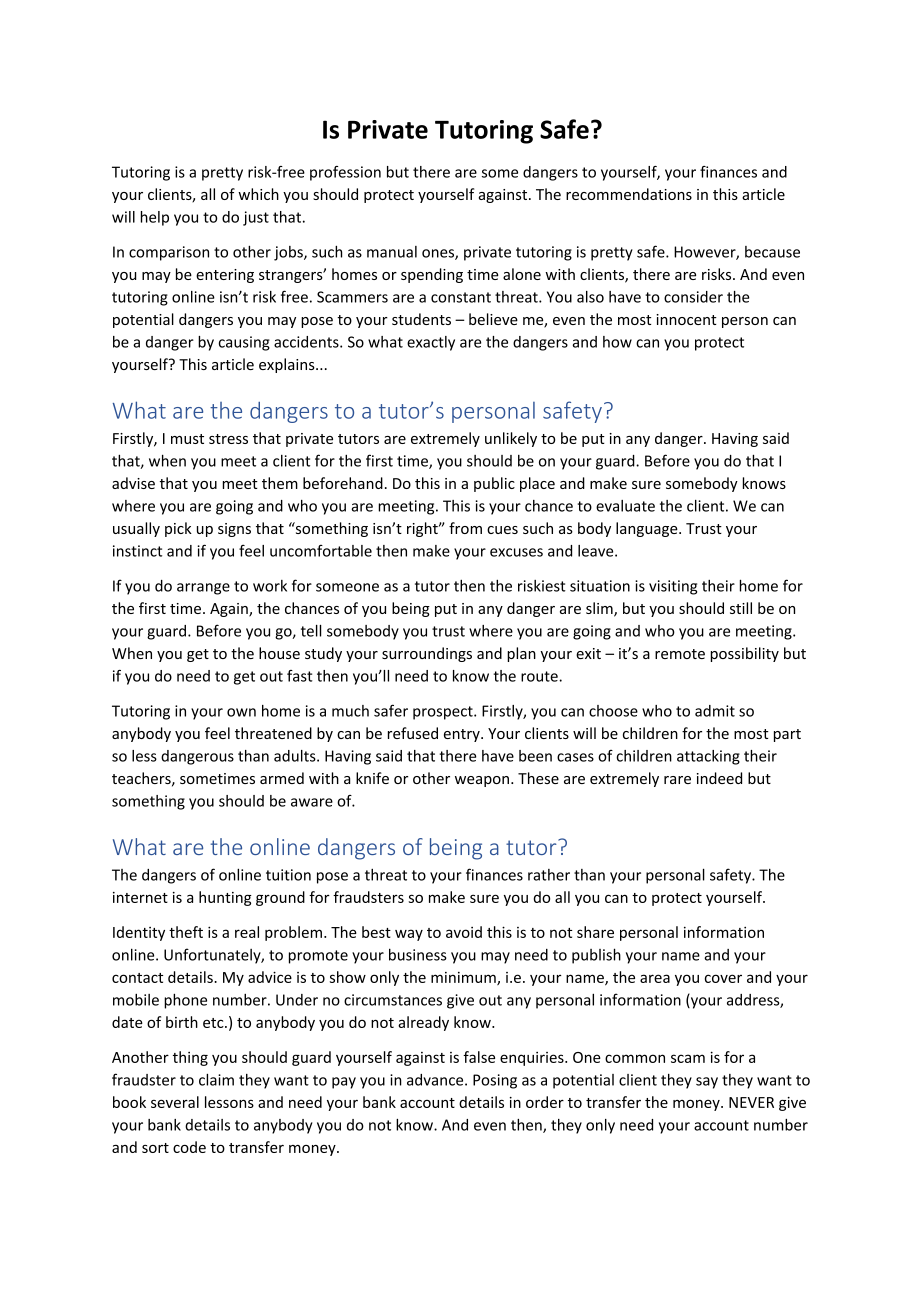  Describe the element at coordinates (175, 1102) in the screenshot. I see `several` at that location.
